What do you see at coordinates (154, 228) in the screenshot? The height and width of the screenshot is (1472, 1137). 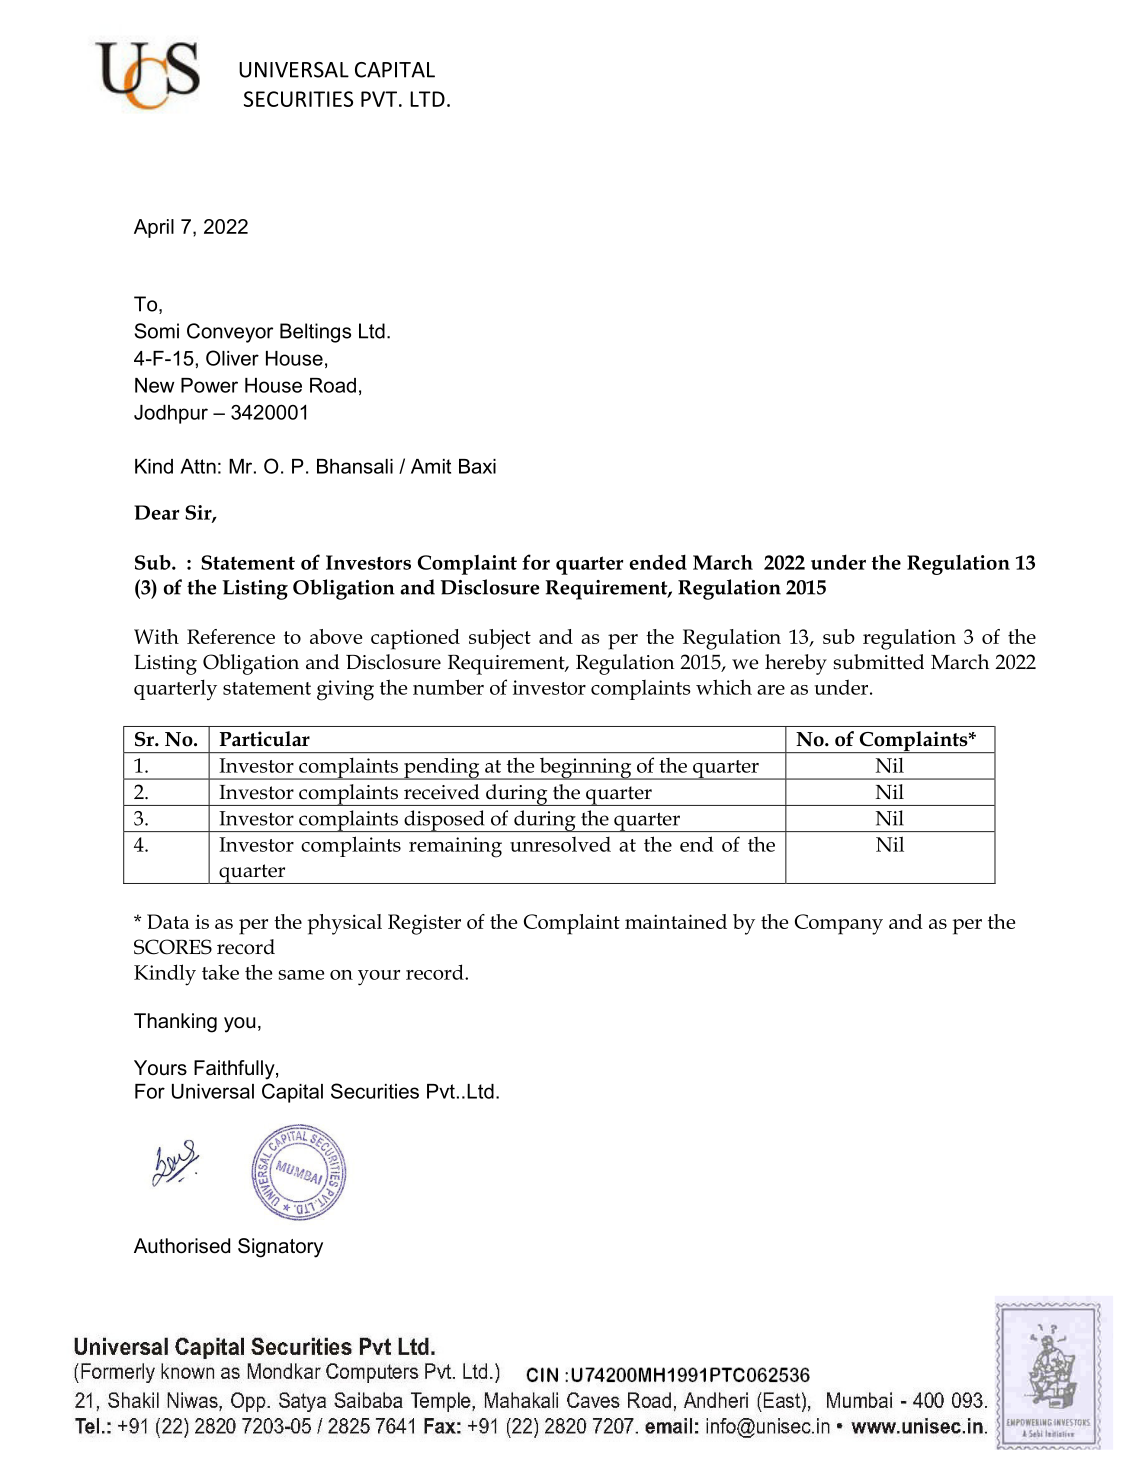 I see `April` at bounding box center [154, 228].
